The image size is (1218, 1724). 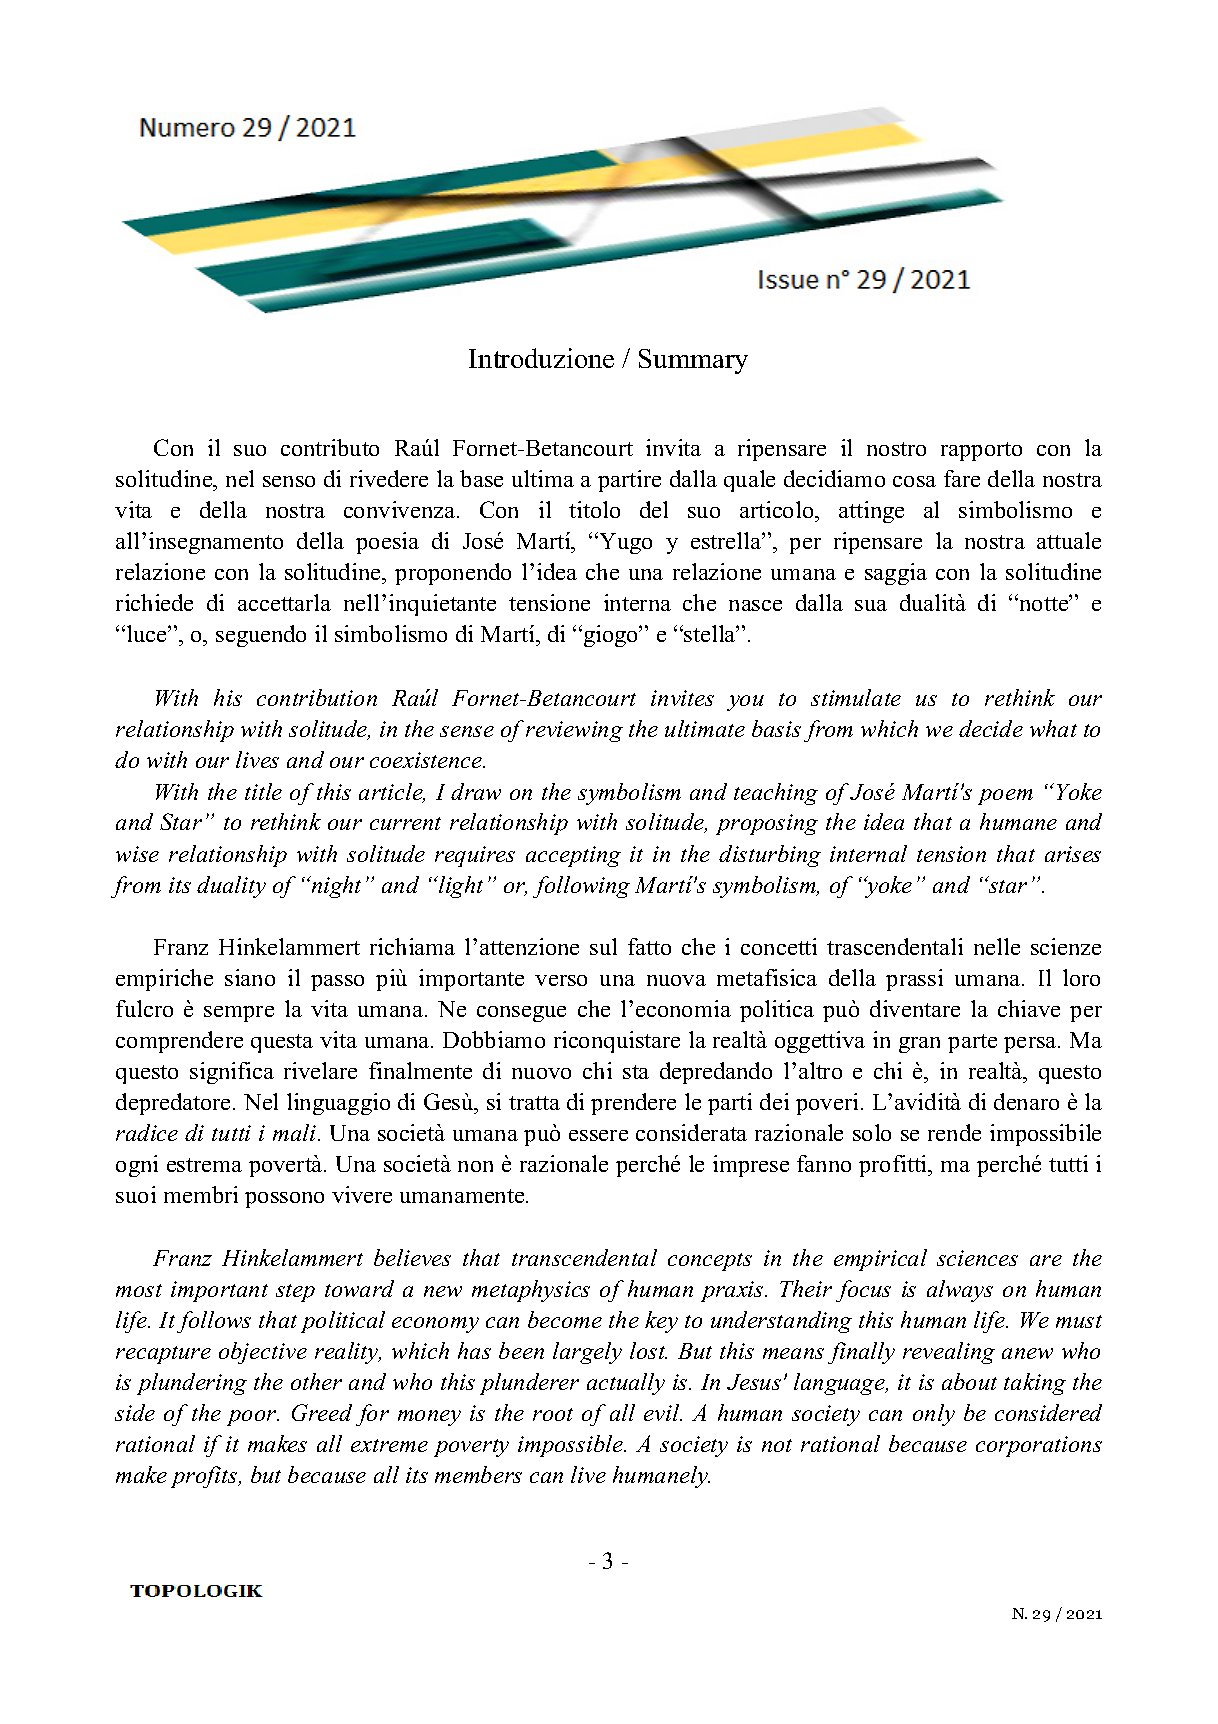 I want to click on decide, so click(x=991, y=728).
